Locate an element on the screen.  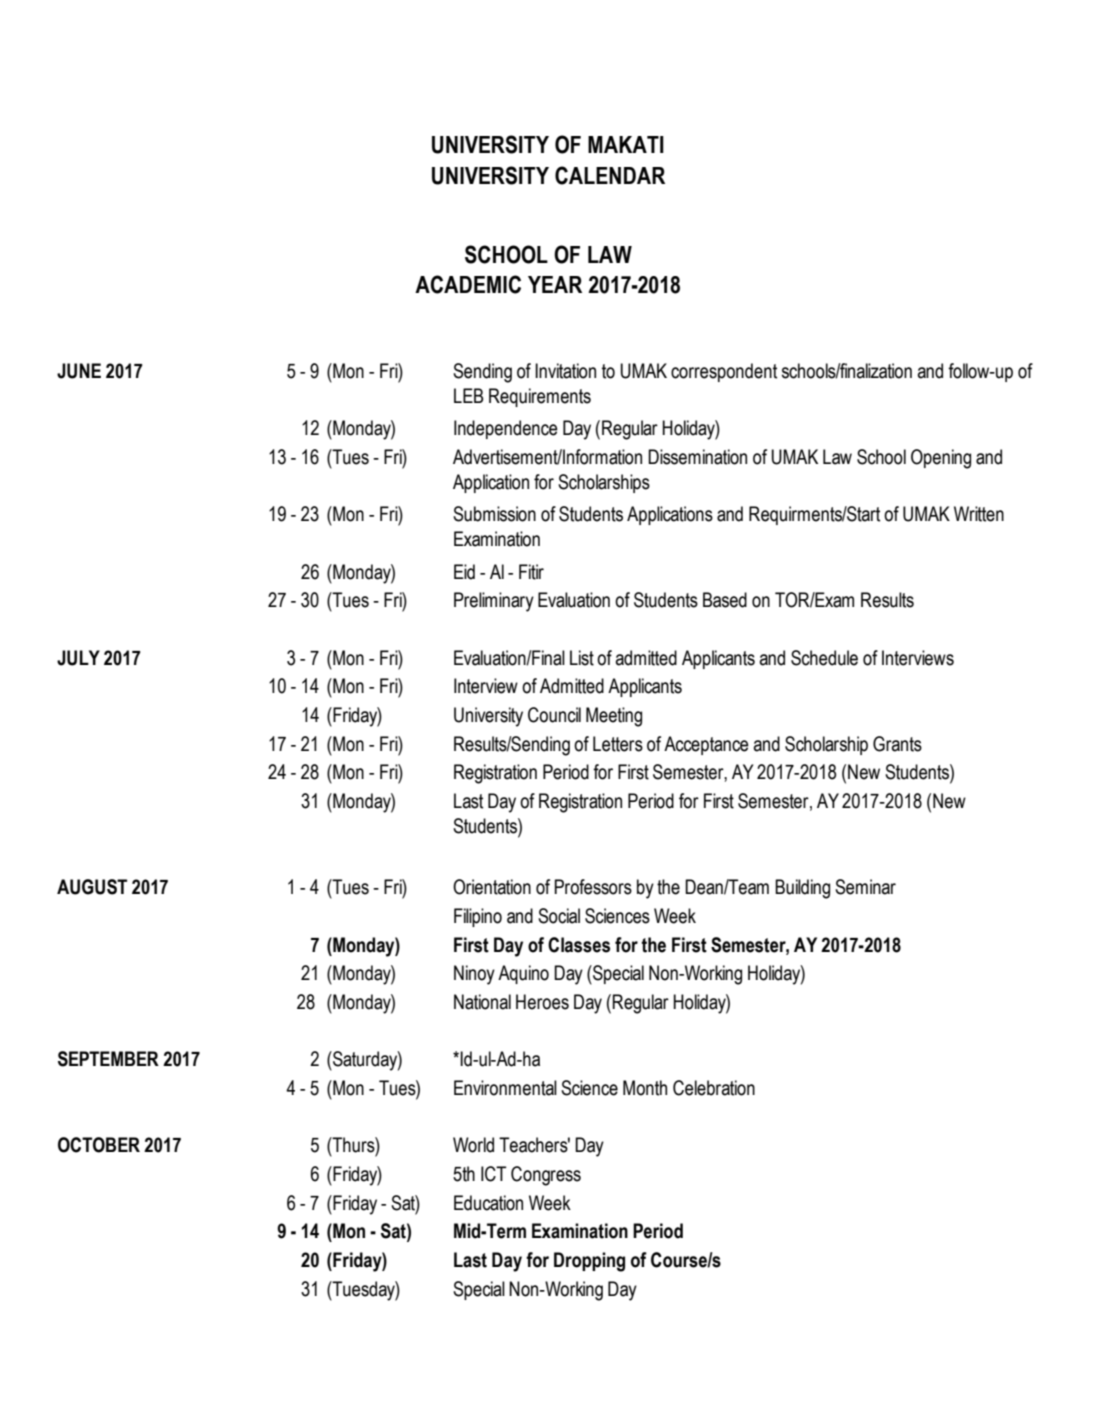
MAKATI is located at coordinates (626, 144).
